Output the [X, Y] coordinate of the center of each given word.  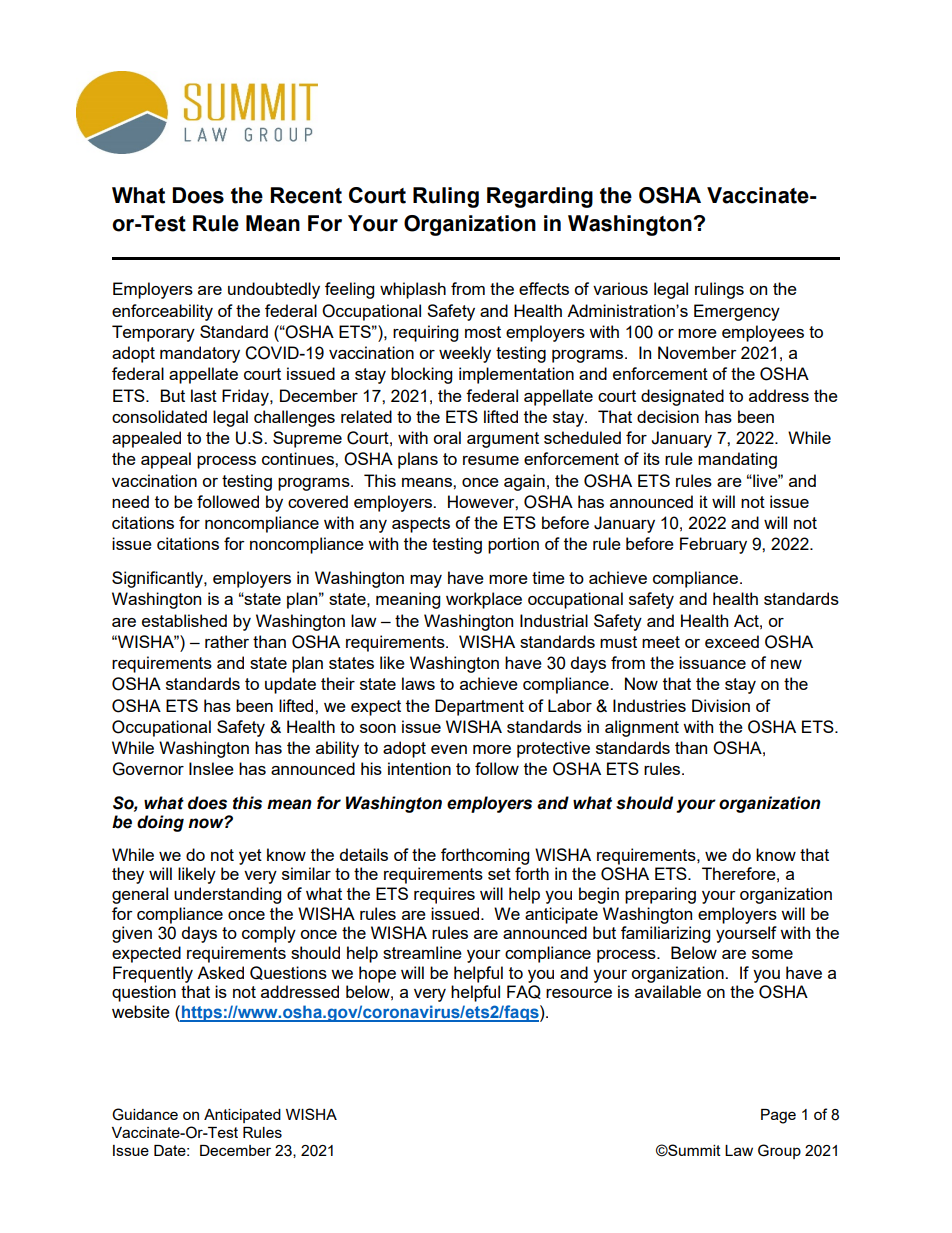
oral [447, 437]
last [204, 395]
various [620, 288]
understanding [227, 895]
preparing [660, 895]
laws [418, 683]
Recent [306, 195]
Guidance [145, 1114]
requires [444, 895]
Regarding [540, 197]
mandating [737, 460]
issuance [712, 662]
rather [227, 641]
